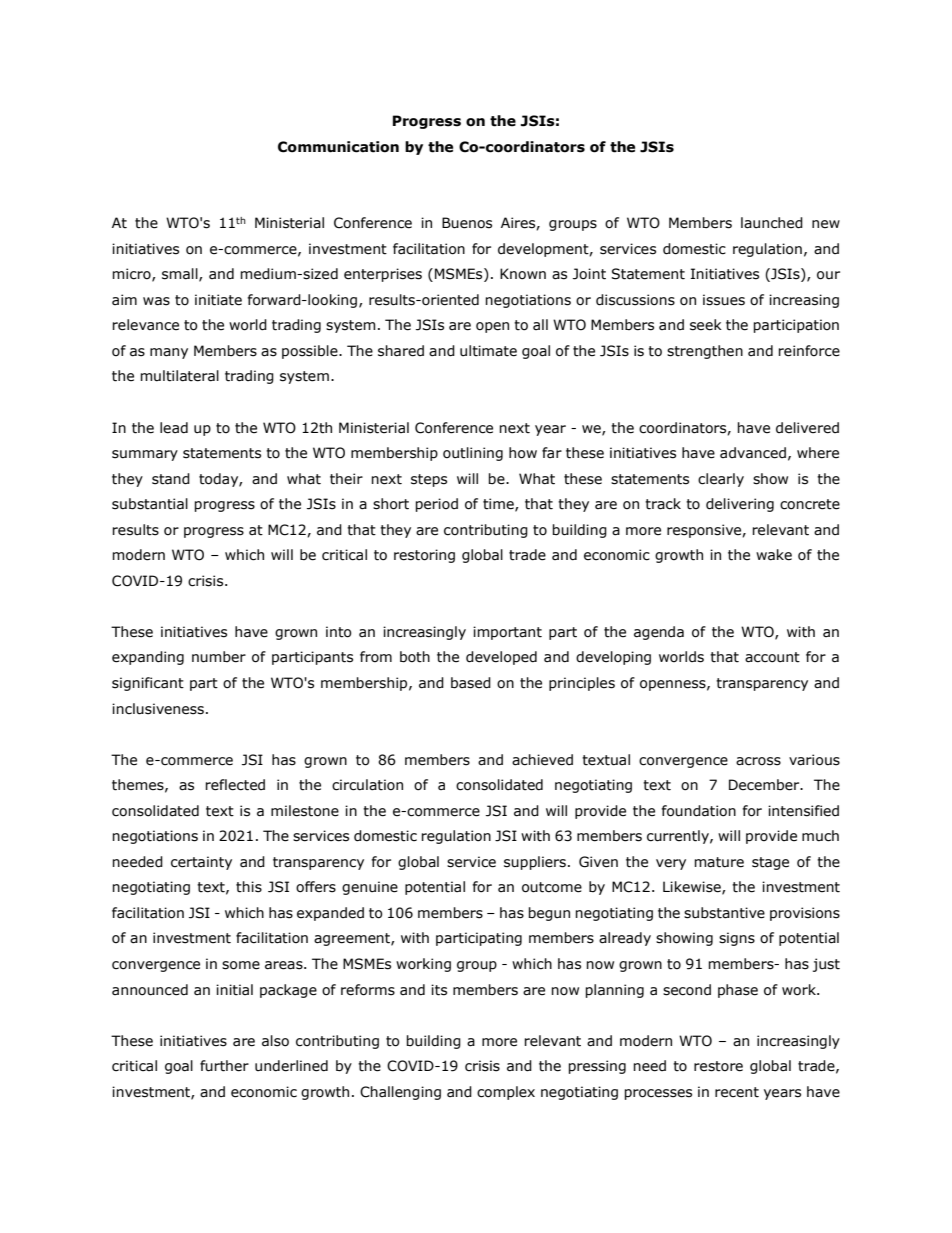 This screenshot has height=1233, width=952. What do you see at coordinates (338, 147) in the screenshot?
I see `Communication` at bounding box center [338, 147].
